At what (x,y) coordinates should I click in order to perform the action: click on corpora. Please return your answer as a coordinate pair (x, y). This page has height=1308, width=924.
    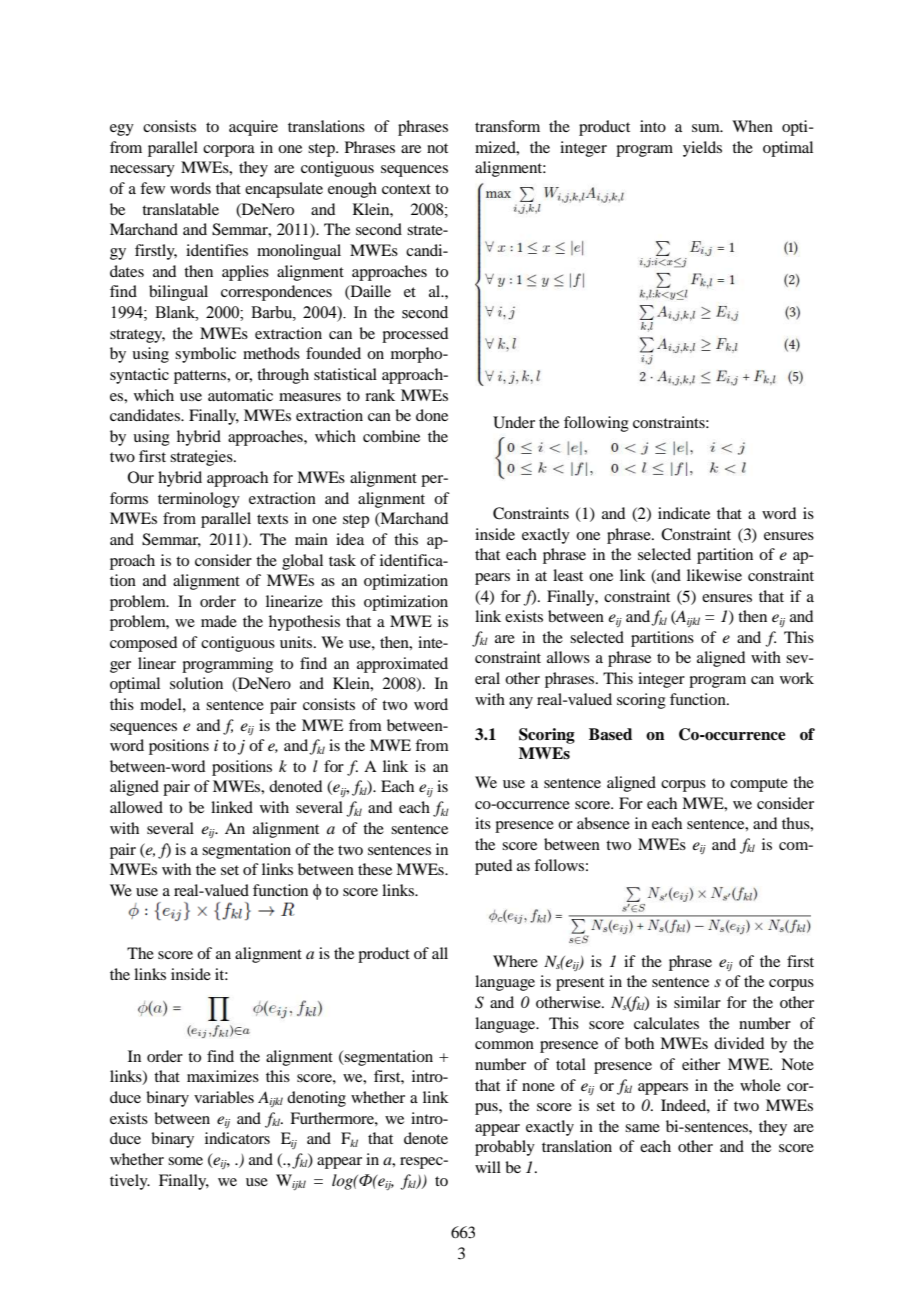
    Looking at the image, I should click on (229, 151).
